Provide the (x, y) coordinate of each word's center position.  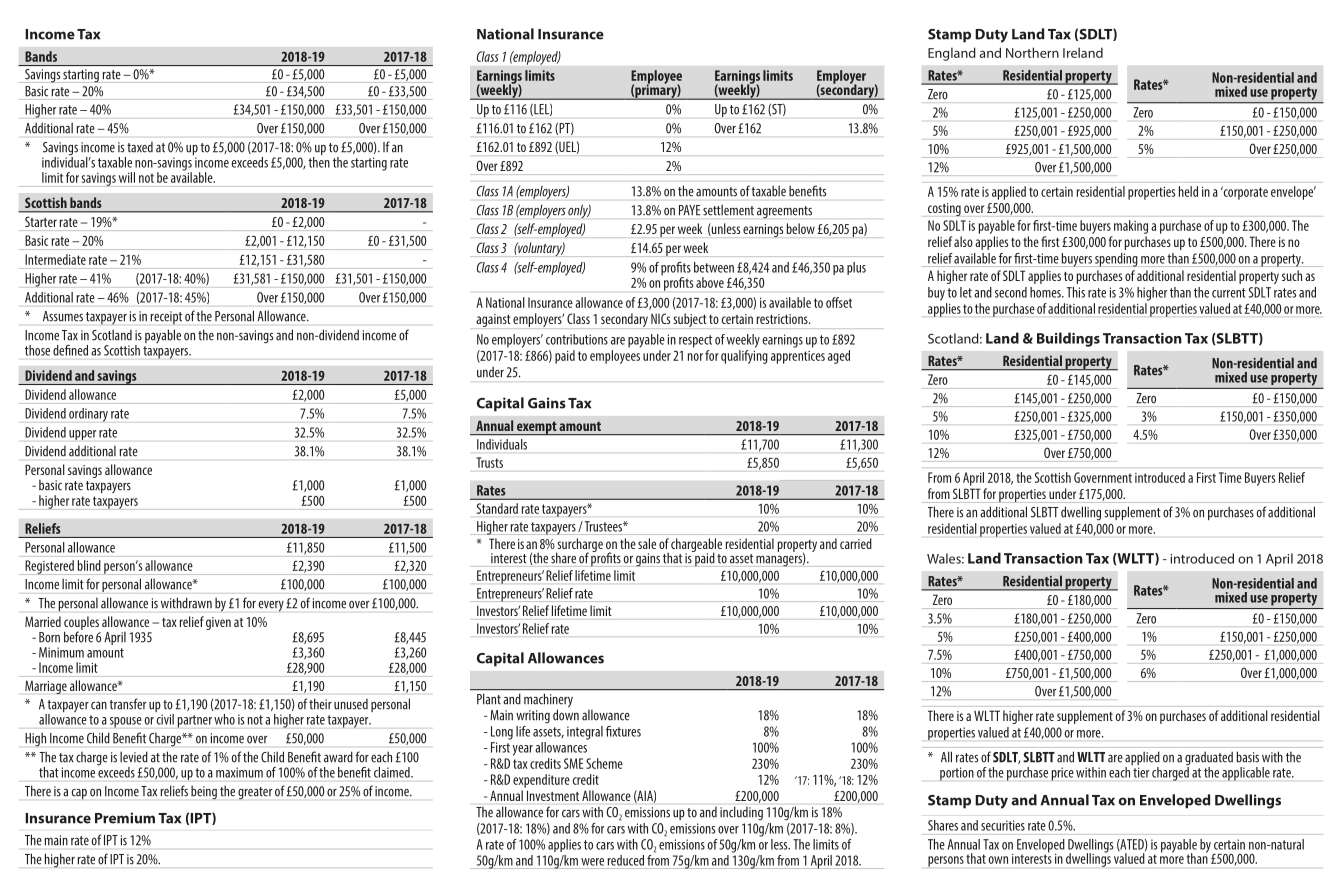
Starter (41, 222)
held (1188, 191)
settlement (728, 210)
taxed (140, 147)
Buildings (1068, 339)
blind (89, 565)
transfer (127, 704)
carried (856, 543)
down (566, 714)
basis (1247, 757)
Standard (497, 508)
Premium (125, 818)
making (1131, 227)
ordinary (88, 415)
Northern (1032, 52)
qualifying (744, 357)
